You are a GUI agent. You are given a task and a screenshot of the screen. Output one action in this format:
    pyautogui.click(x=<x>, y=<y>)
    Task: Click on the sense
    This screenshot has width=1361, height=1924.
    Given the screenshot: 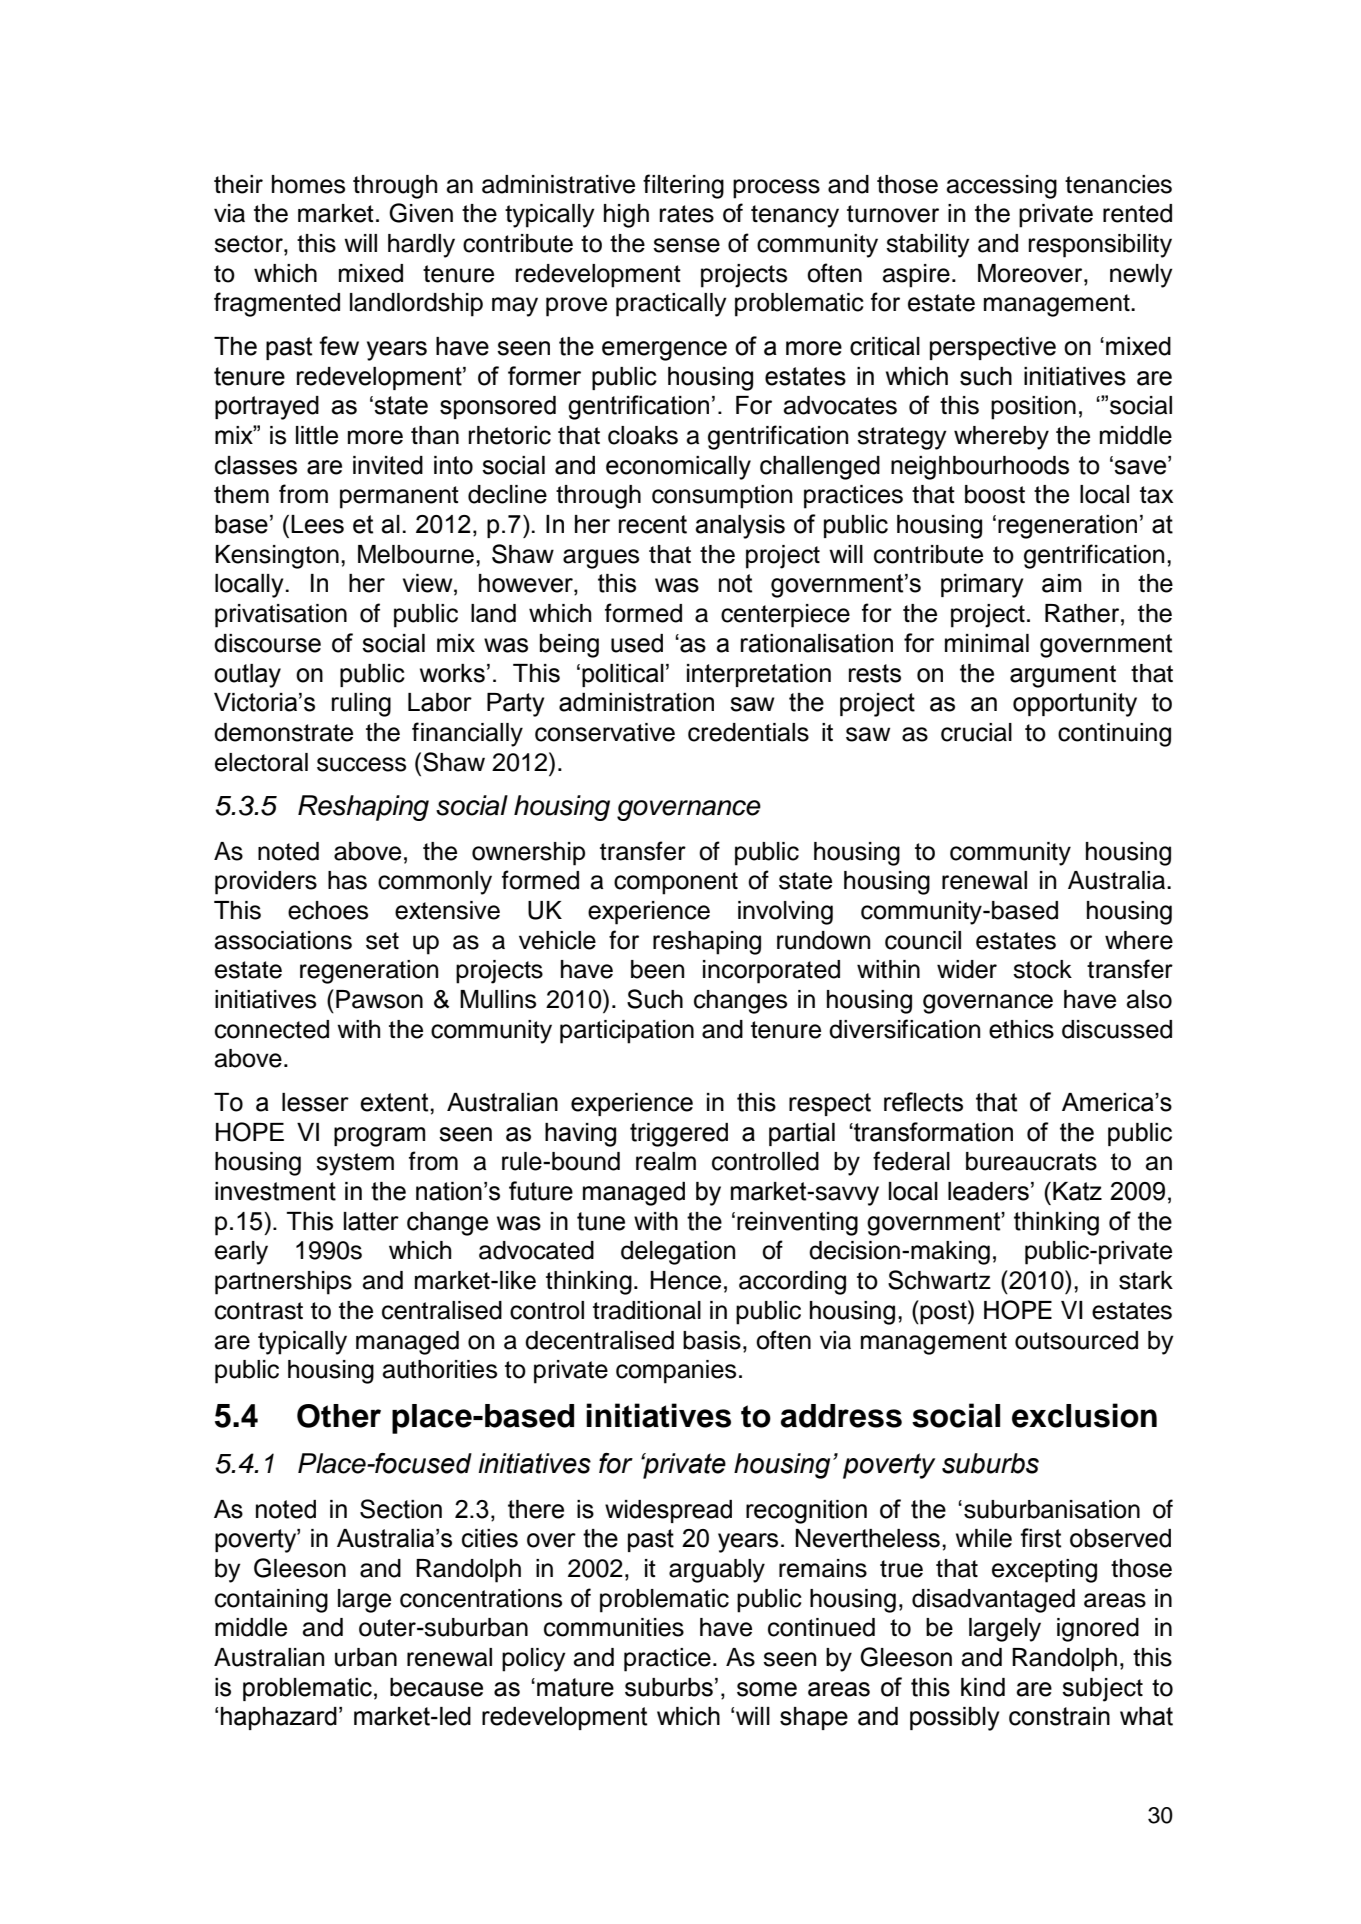 What is the action you would take?
    pyautogui.click(x=686, y=245)
